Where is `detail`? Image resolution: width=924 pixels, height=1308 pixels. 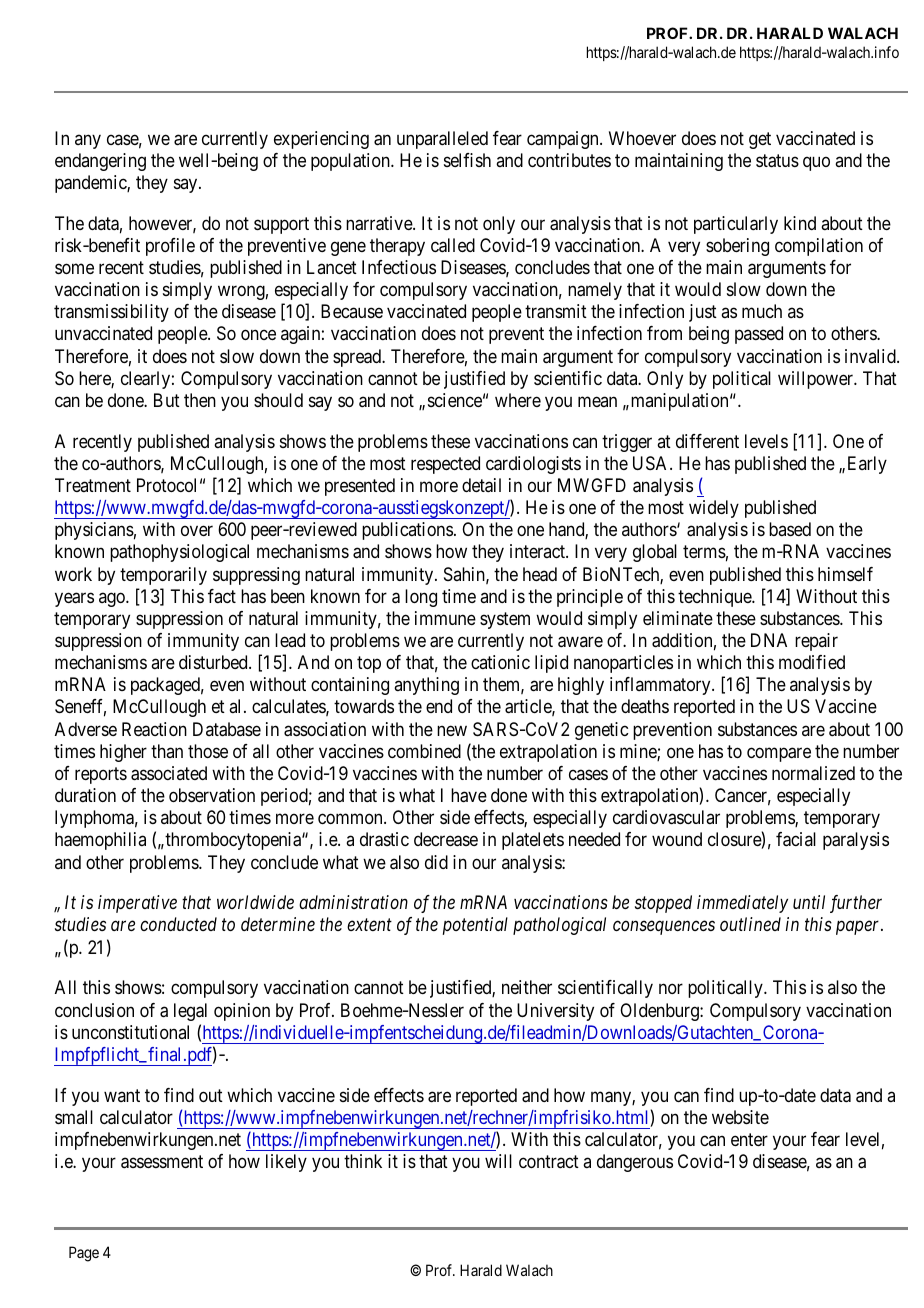
detail is located at coordinates (481, 485).
